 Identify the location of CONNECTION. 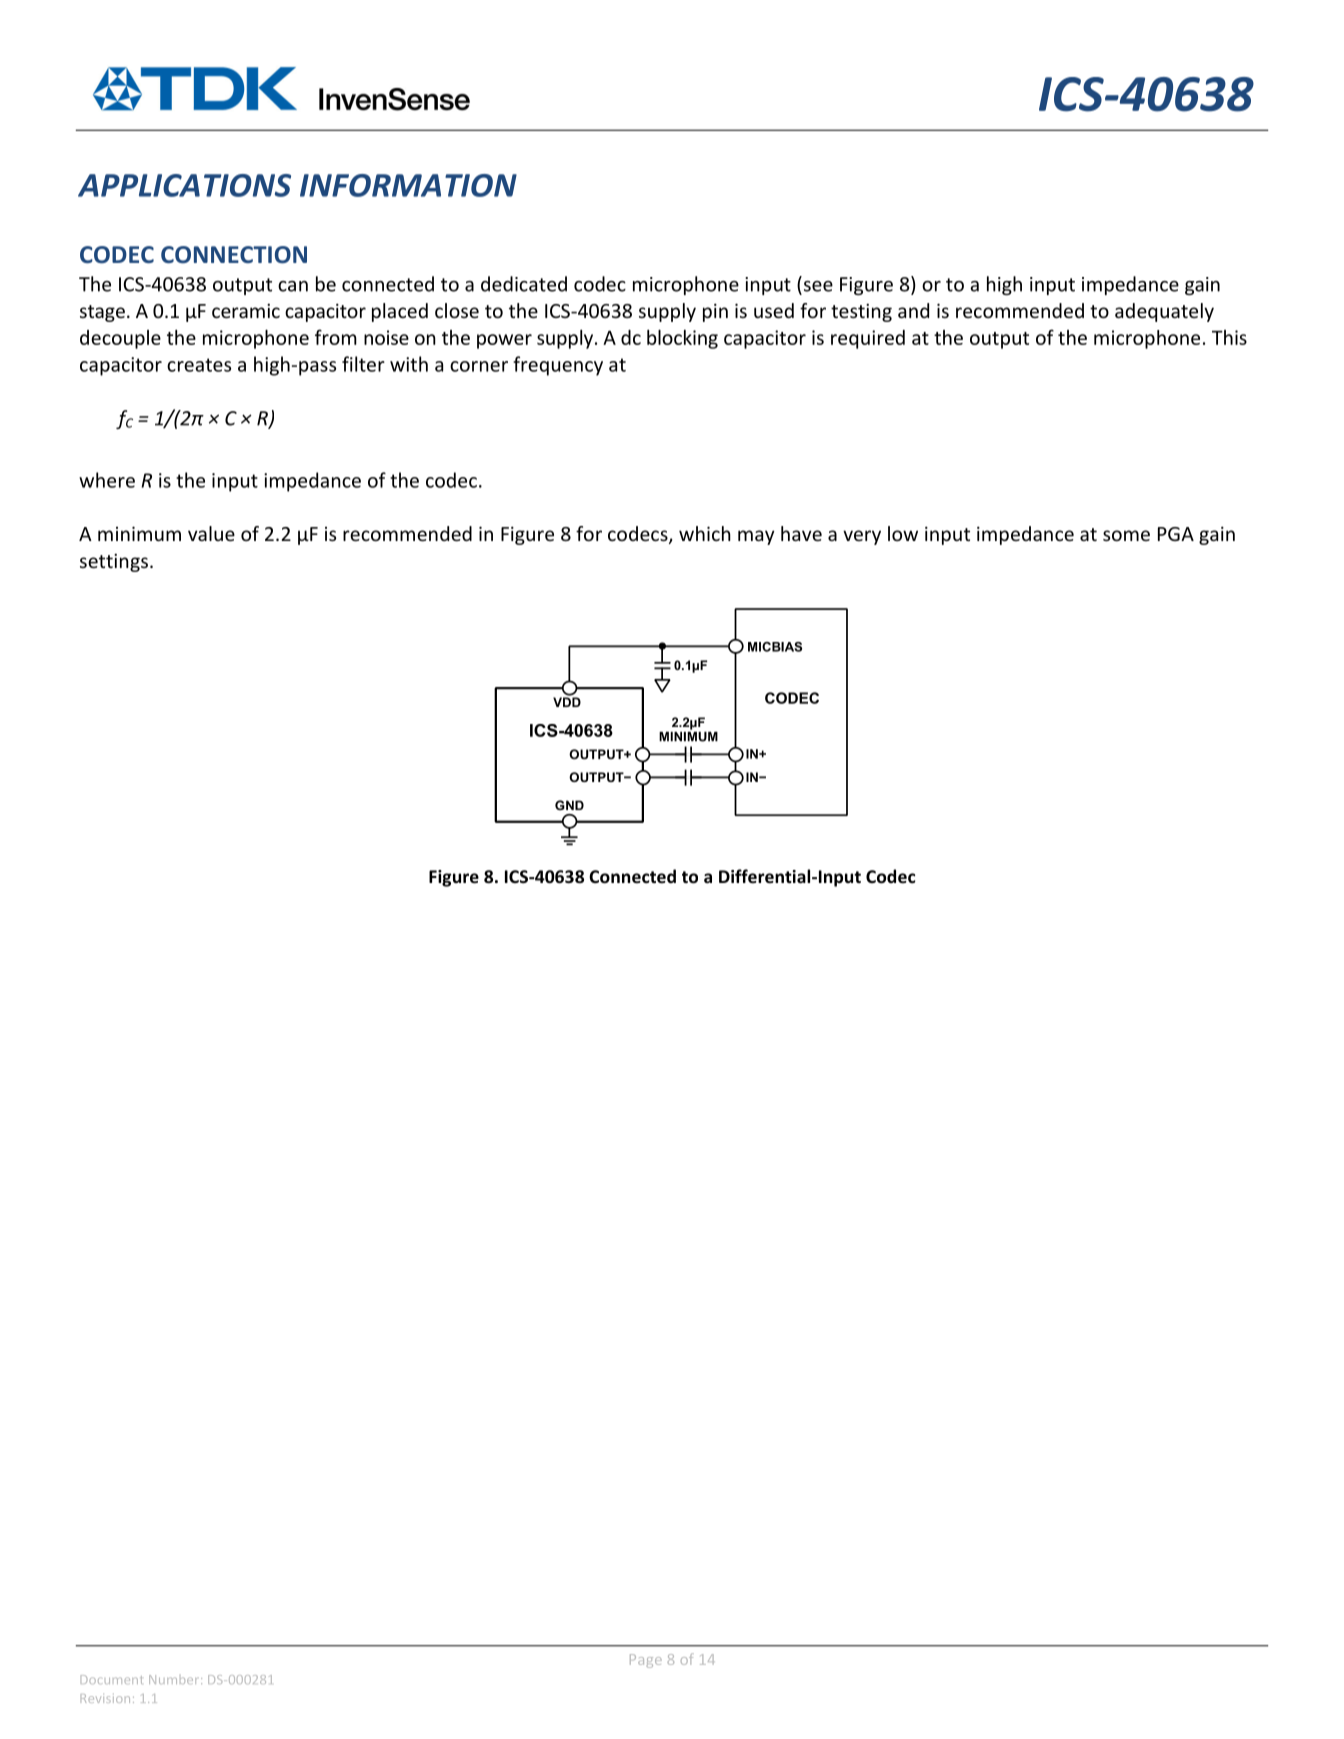
(234, 255).
